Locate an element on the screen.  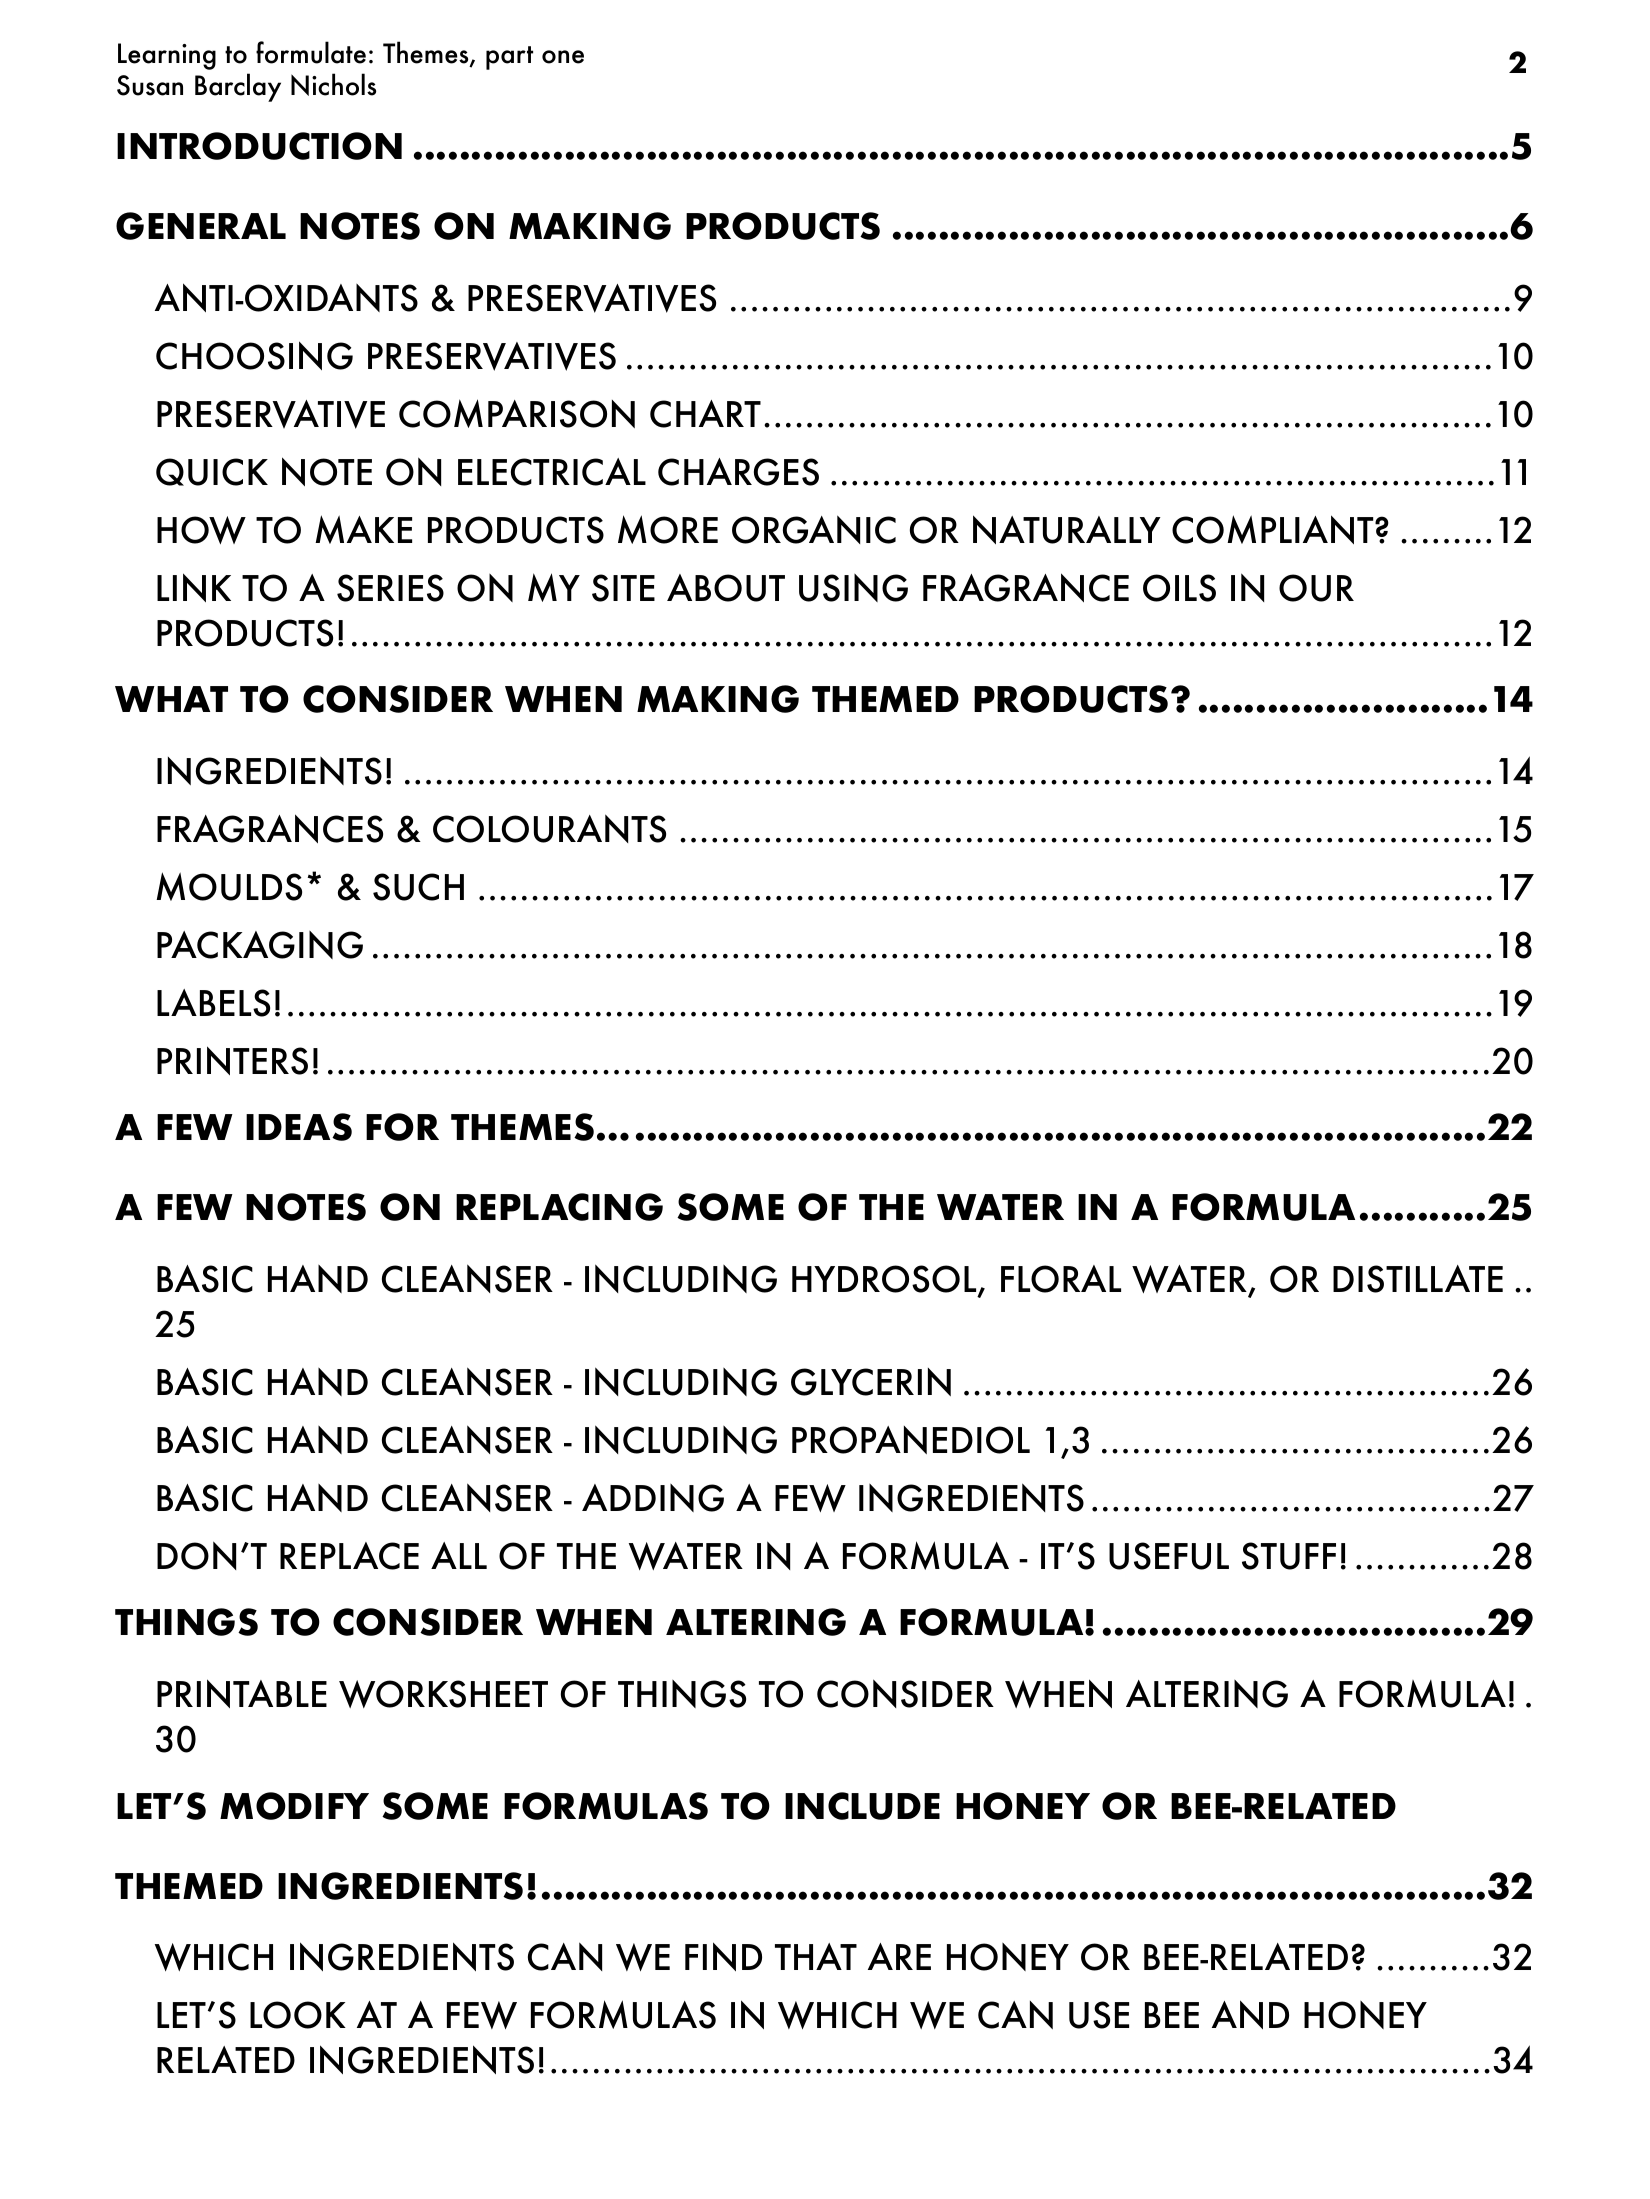
LOOK is located at coordinates (298, 2015).
